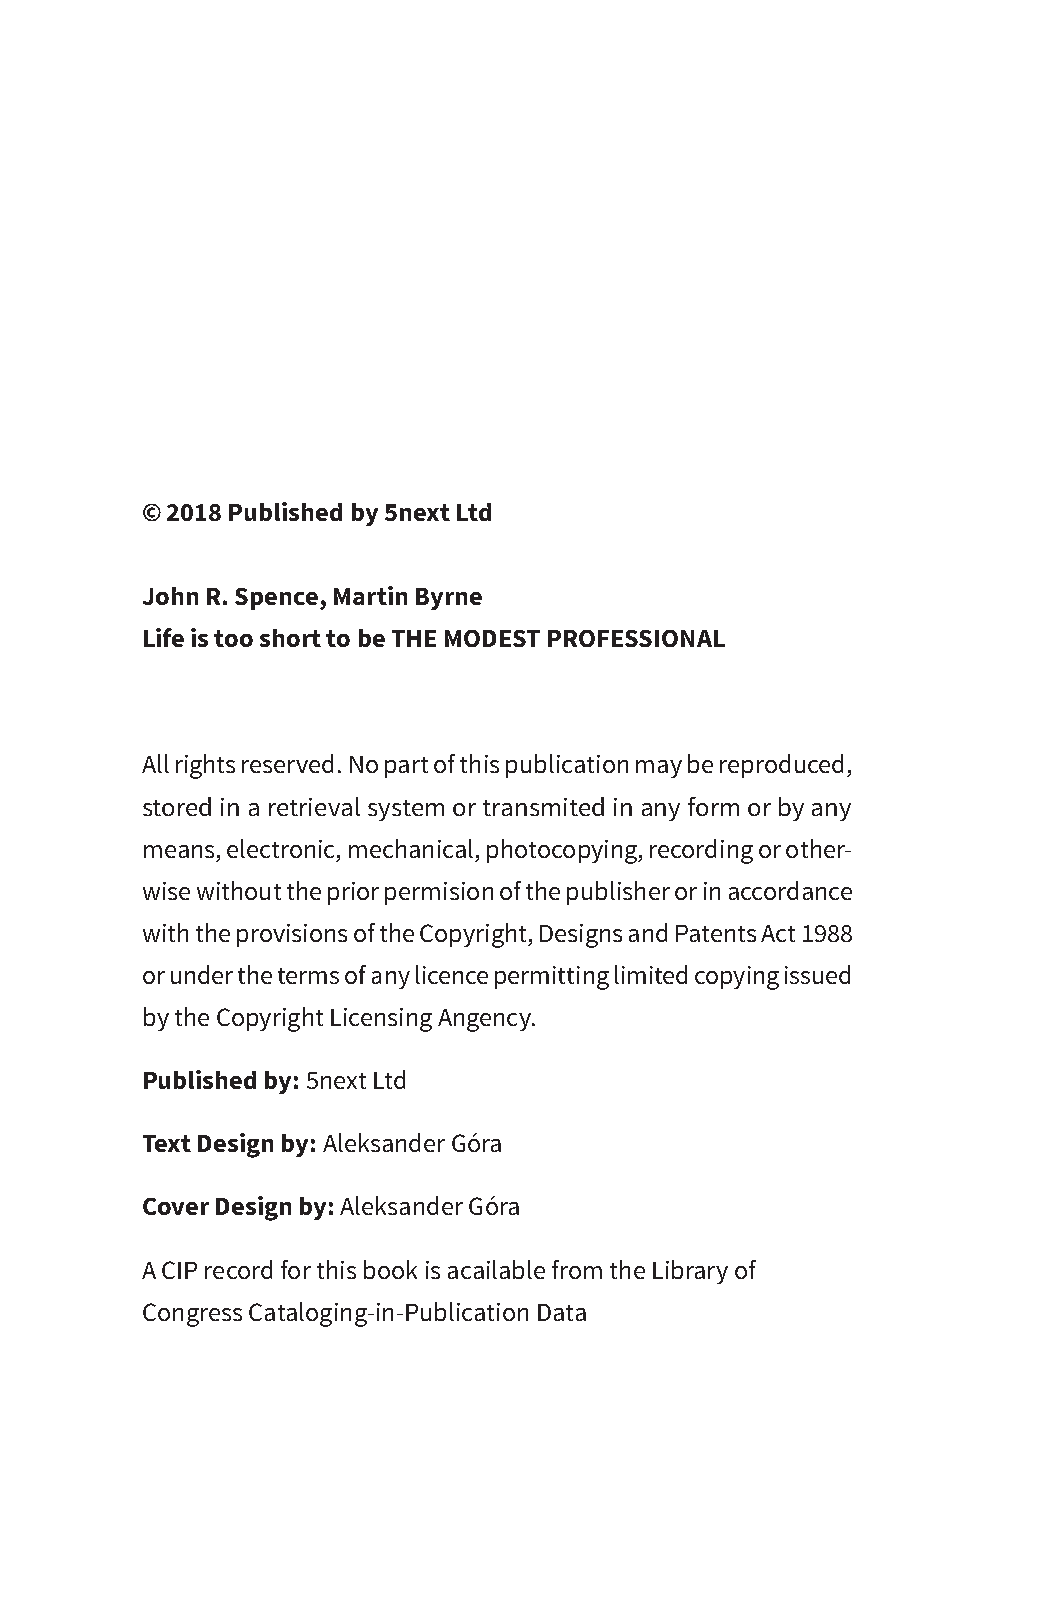 This document has width=1042, height=1610. I want to click on electronic, so click(282, 848).
